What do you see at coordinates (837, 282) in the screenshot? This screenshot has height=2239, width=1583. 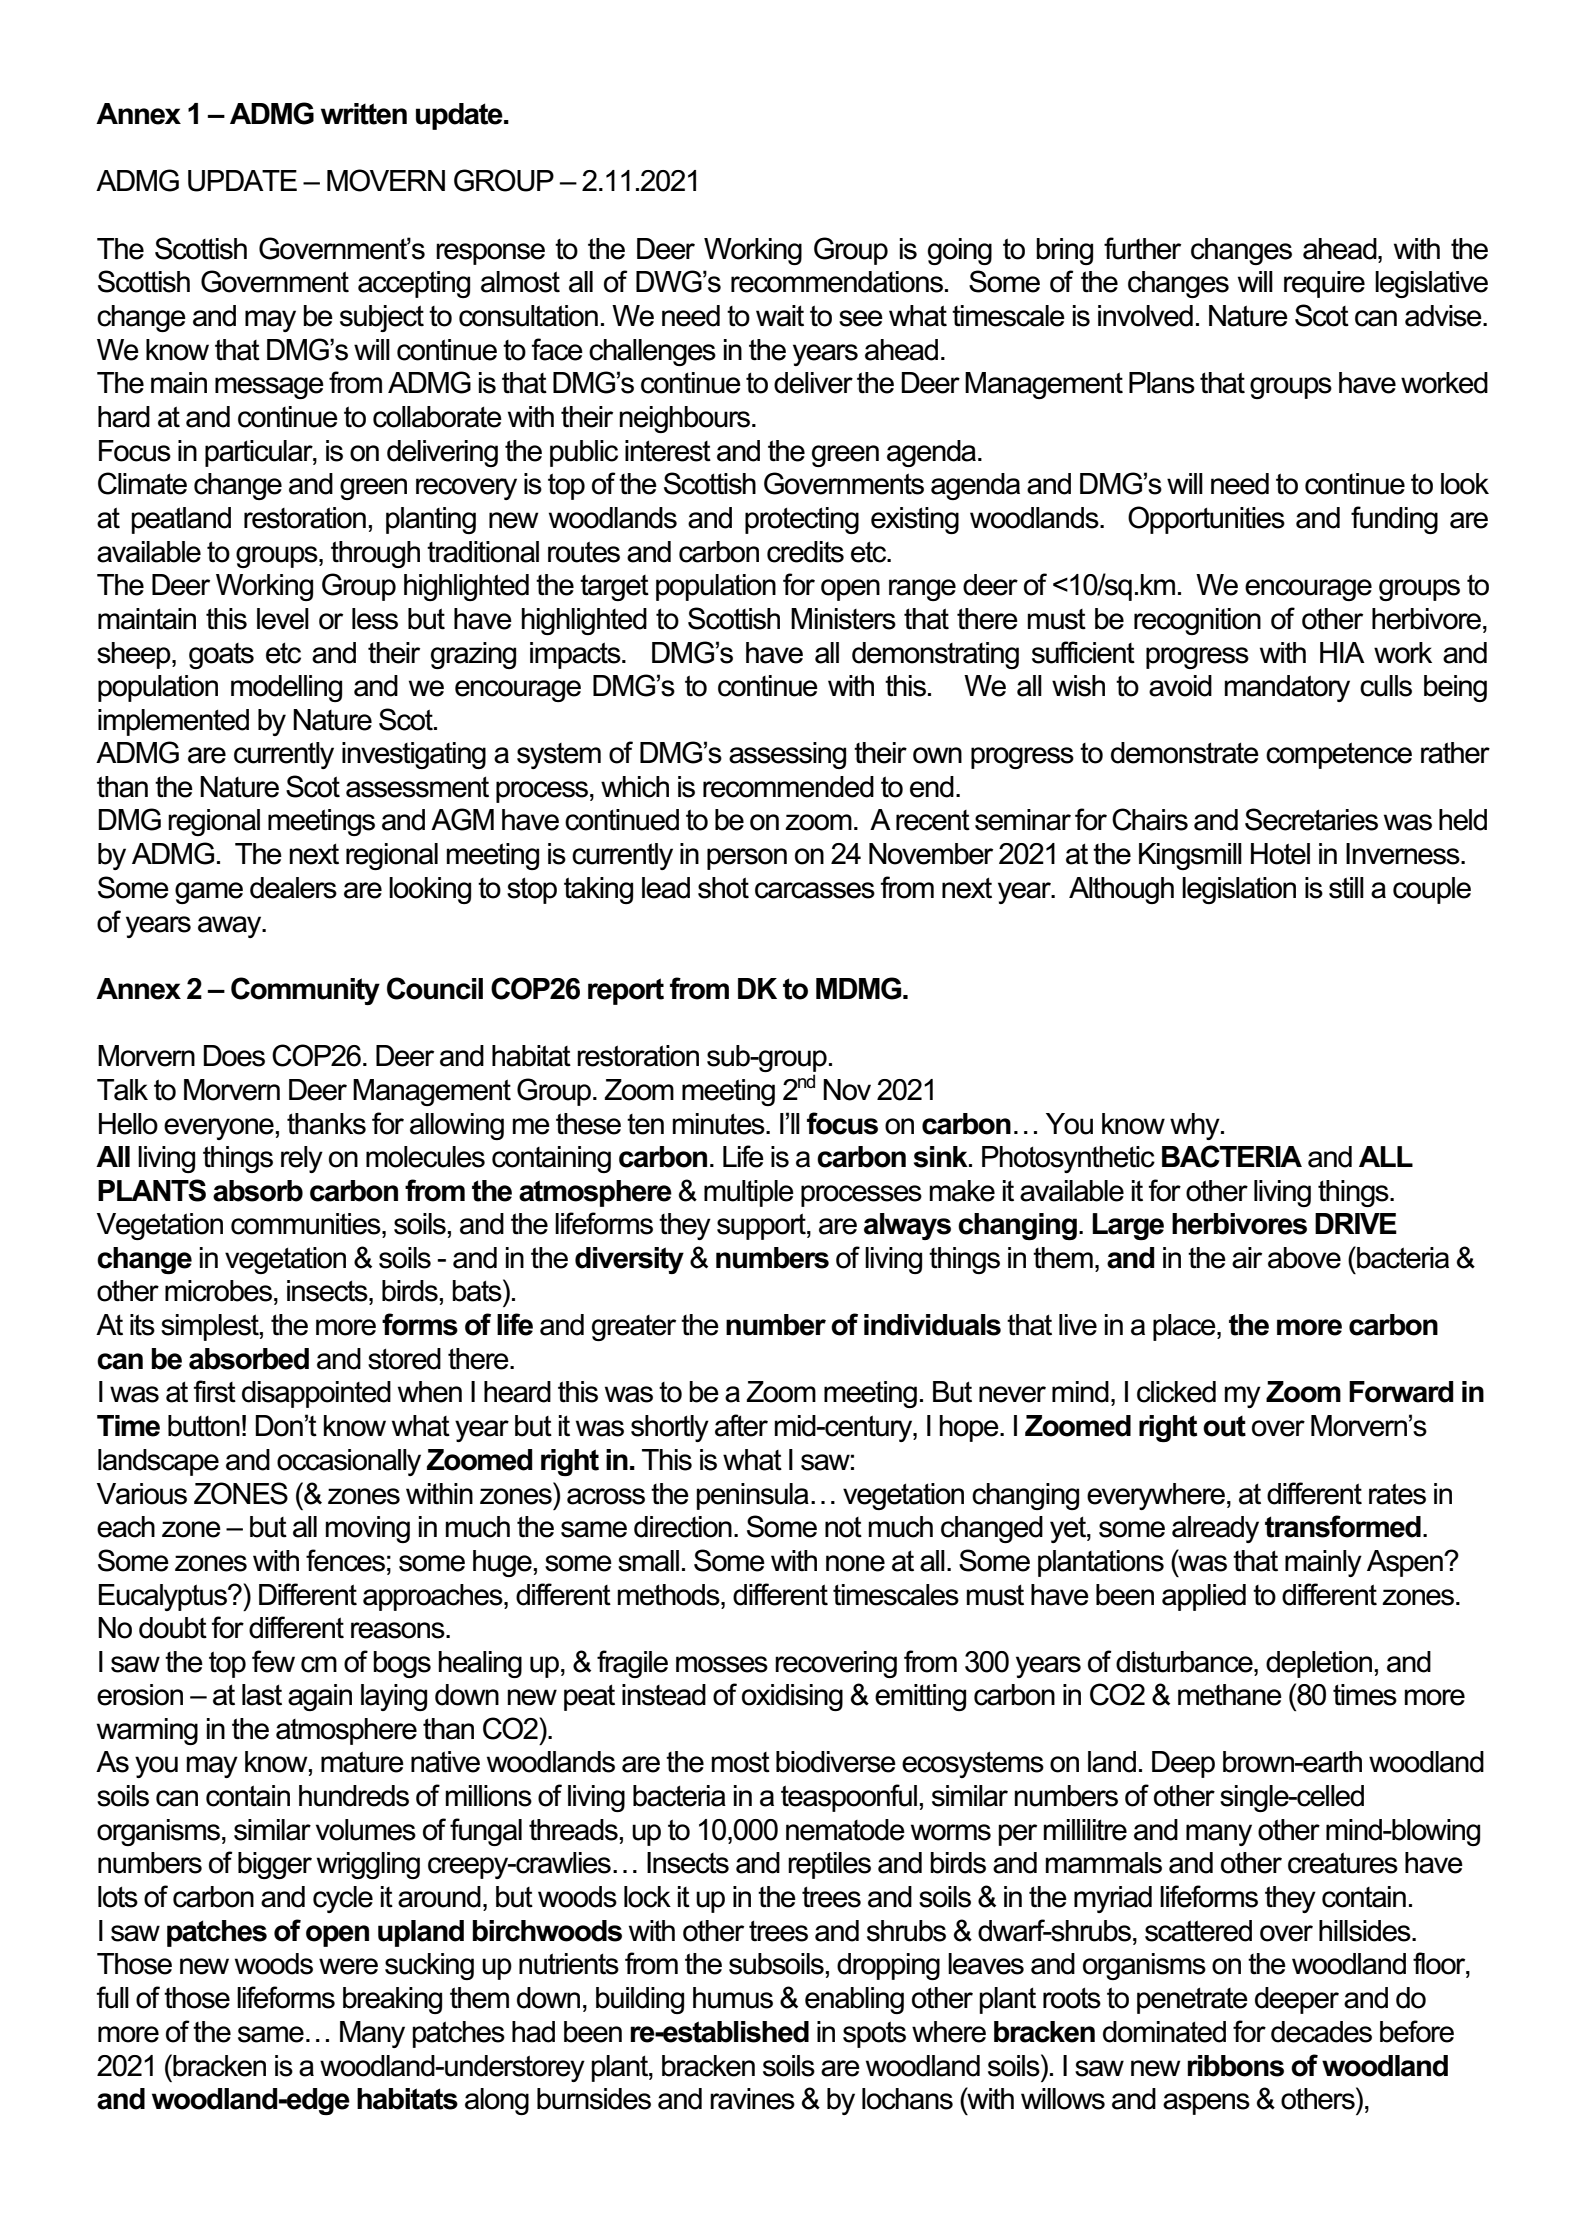 I see `recommendations` at bounding box center [837, 282].
